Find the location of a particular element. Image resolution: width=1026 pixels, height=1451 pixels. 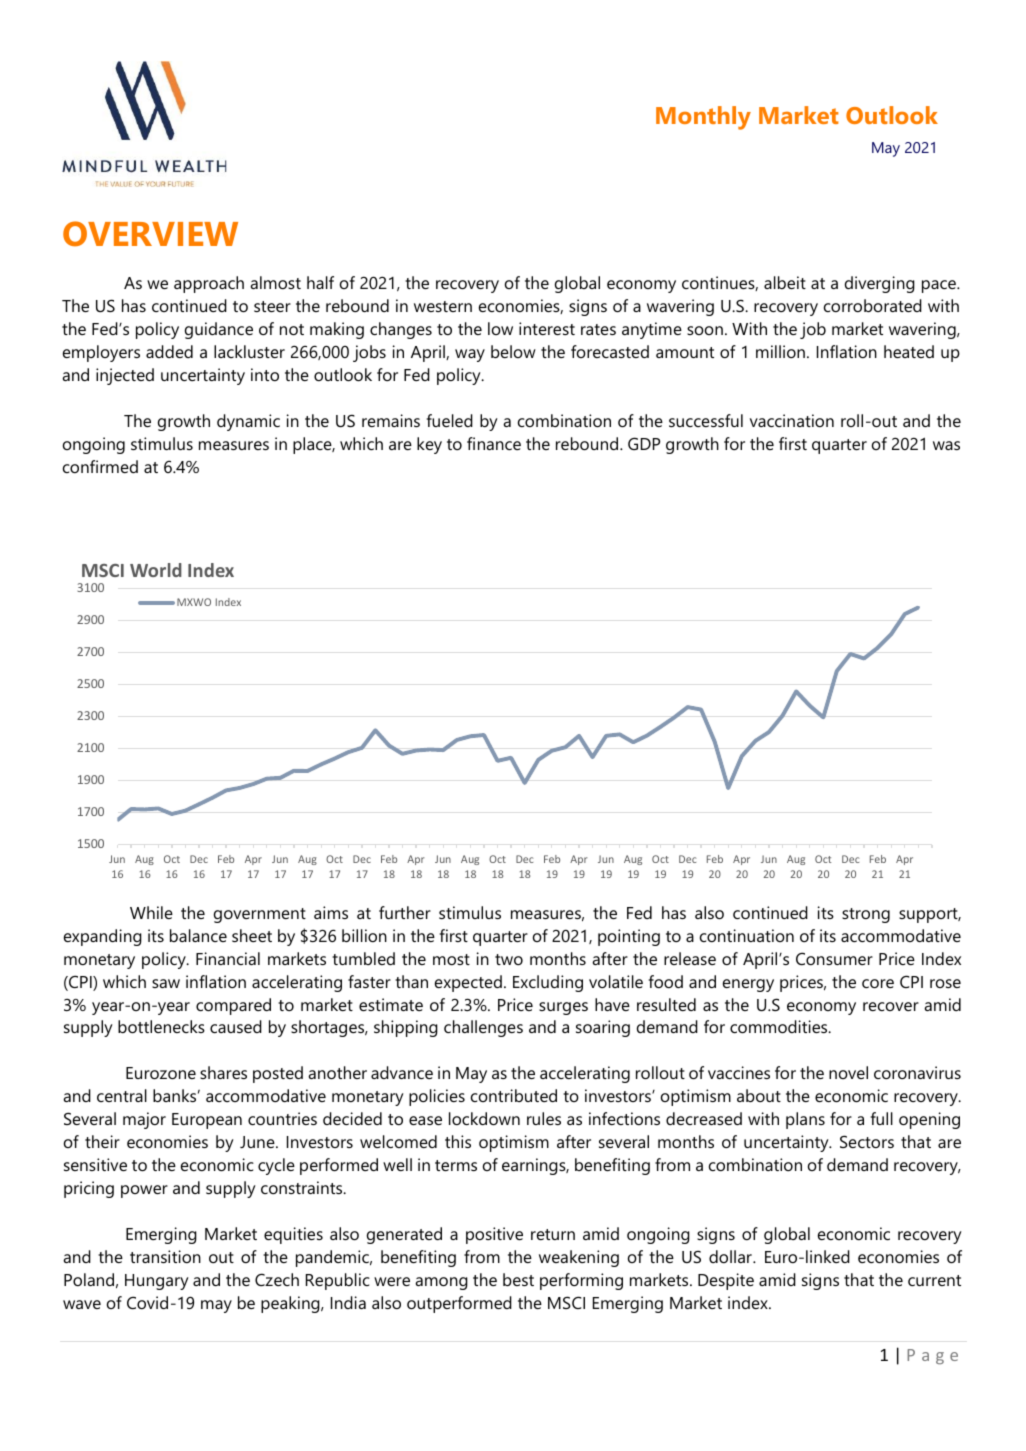

Monthly is located at coordinates (703, 118).
